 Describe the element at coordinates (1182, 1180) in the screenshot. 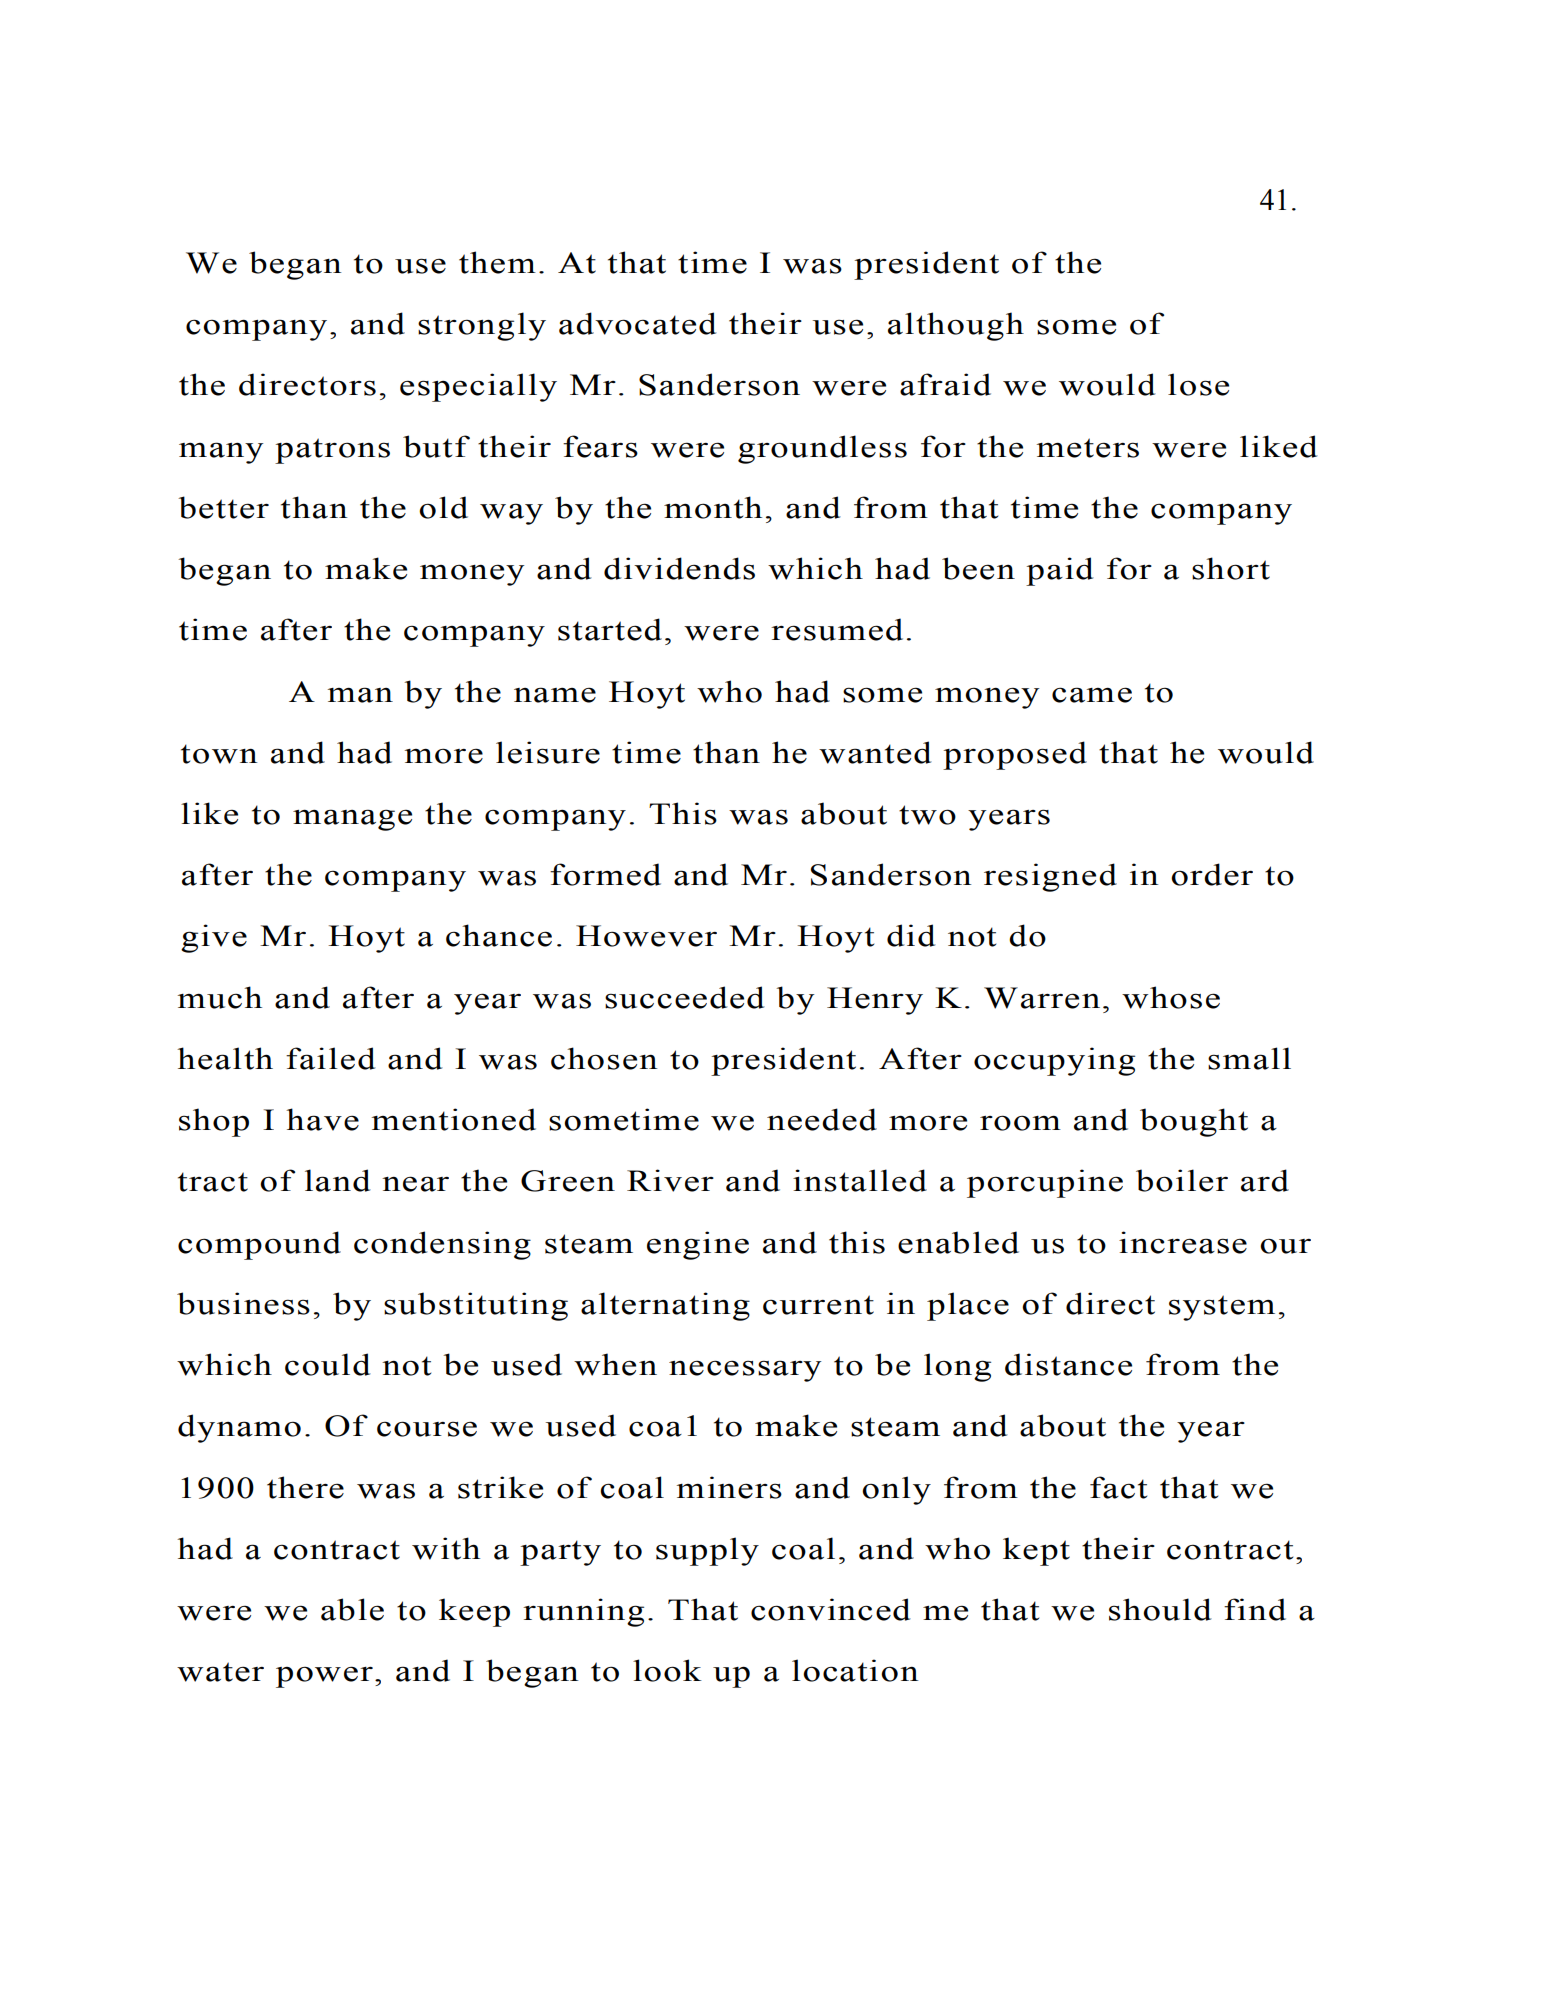

I see `boiler` at that location.
